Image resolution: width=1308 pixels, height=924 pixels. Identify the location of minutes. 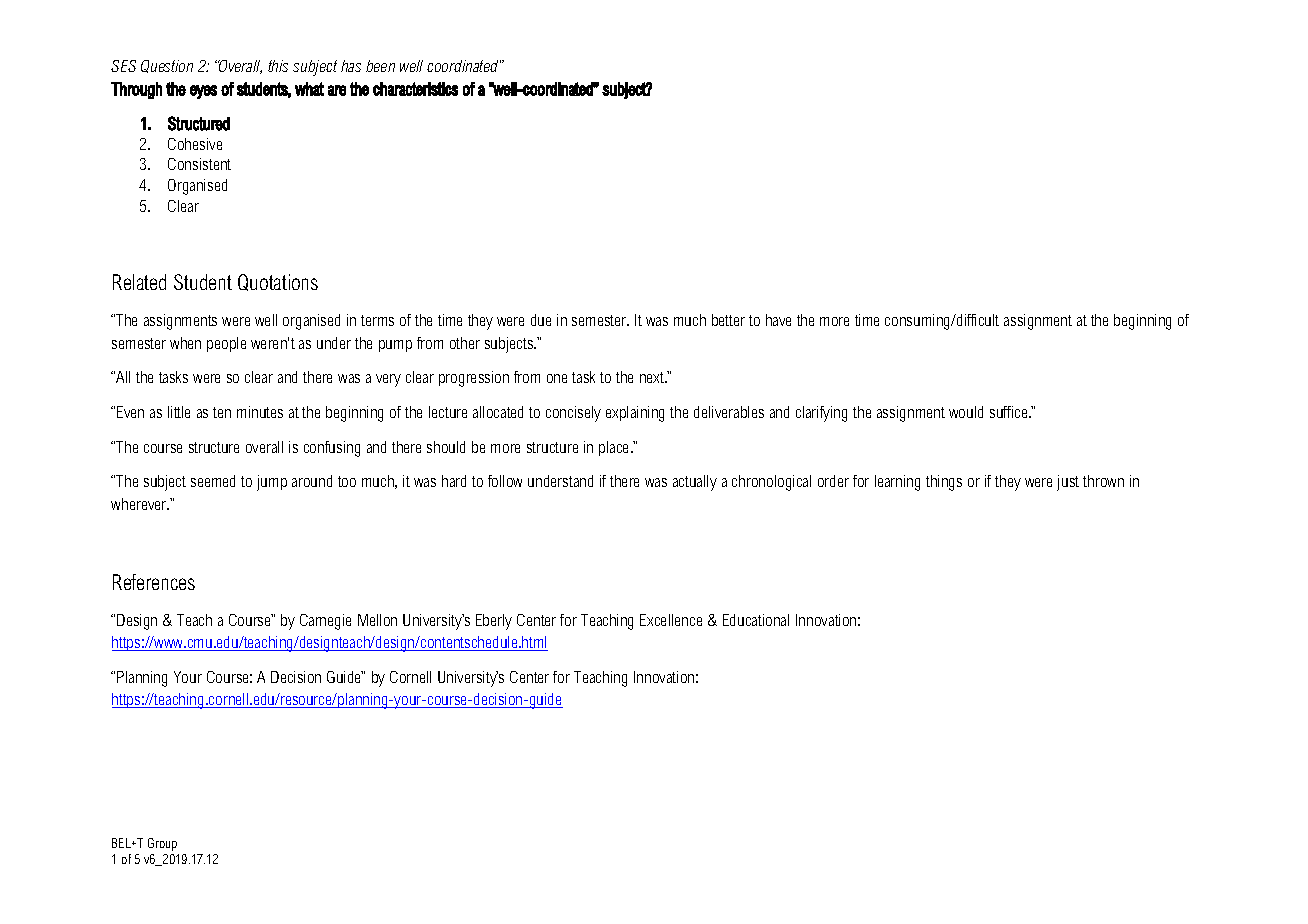
(260, 412).
